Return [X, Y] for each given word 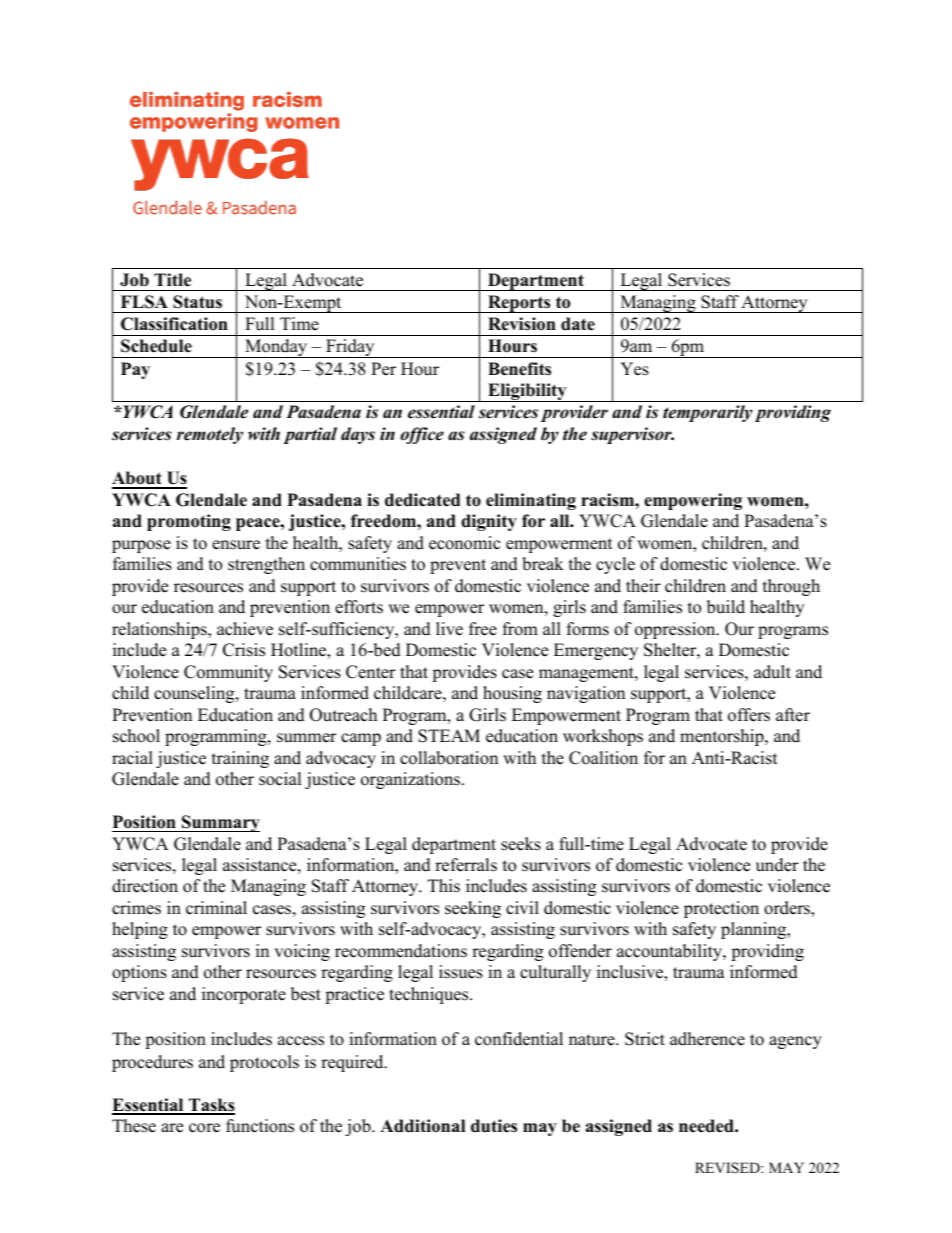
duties [494, 1126]
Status [197, 302]
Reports [519, 304]
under [777, 865]
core [204, 1128]
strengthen [266, 565]
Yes [634, 369]
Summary [220, 823]
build [726, 607]
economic [464, 543]
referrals [466, 865]
